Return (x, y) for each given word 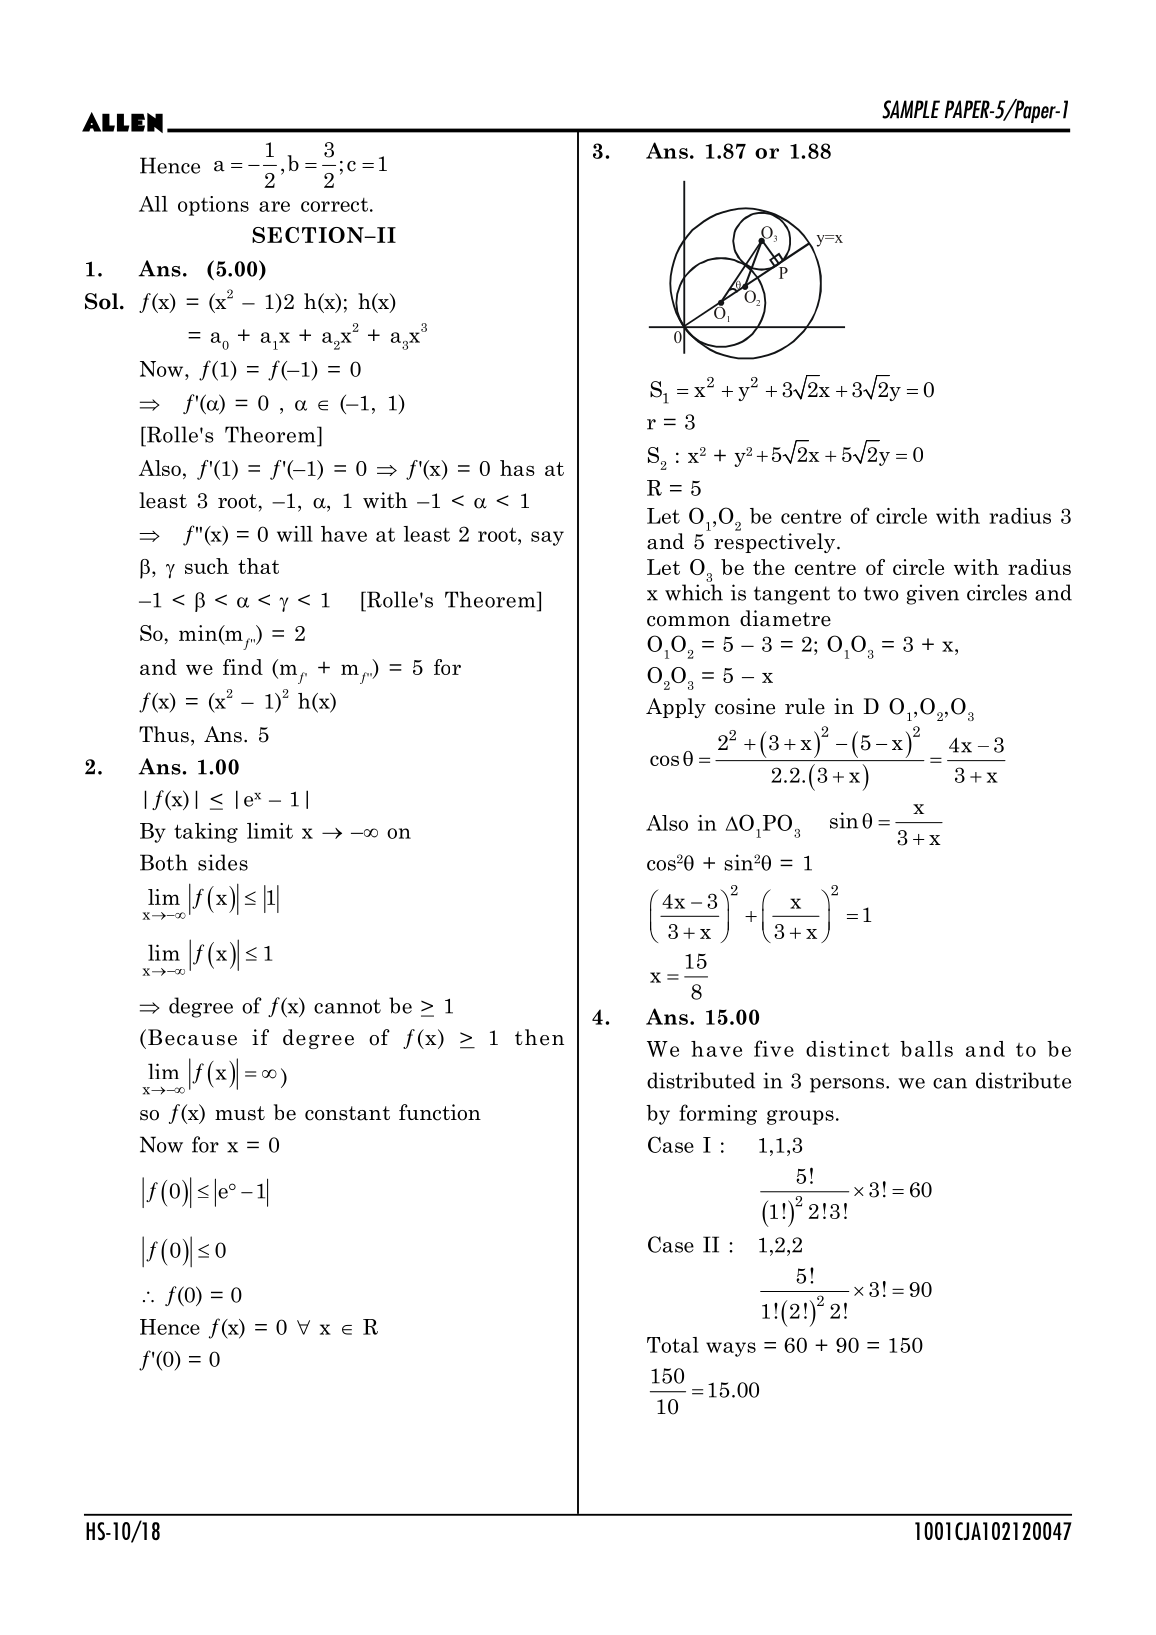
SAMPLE (911, 109)
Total (673, 1345)
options (213, 206)
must (240, 1113)
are (274, 206)
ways (731, 1349)
